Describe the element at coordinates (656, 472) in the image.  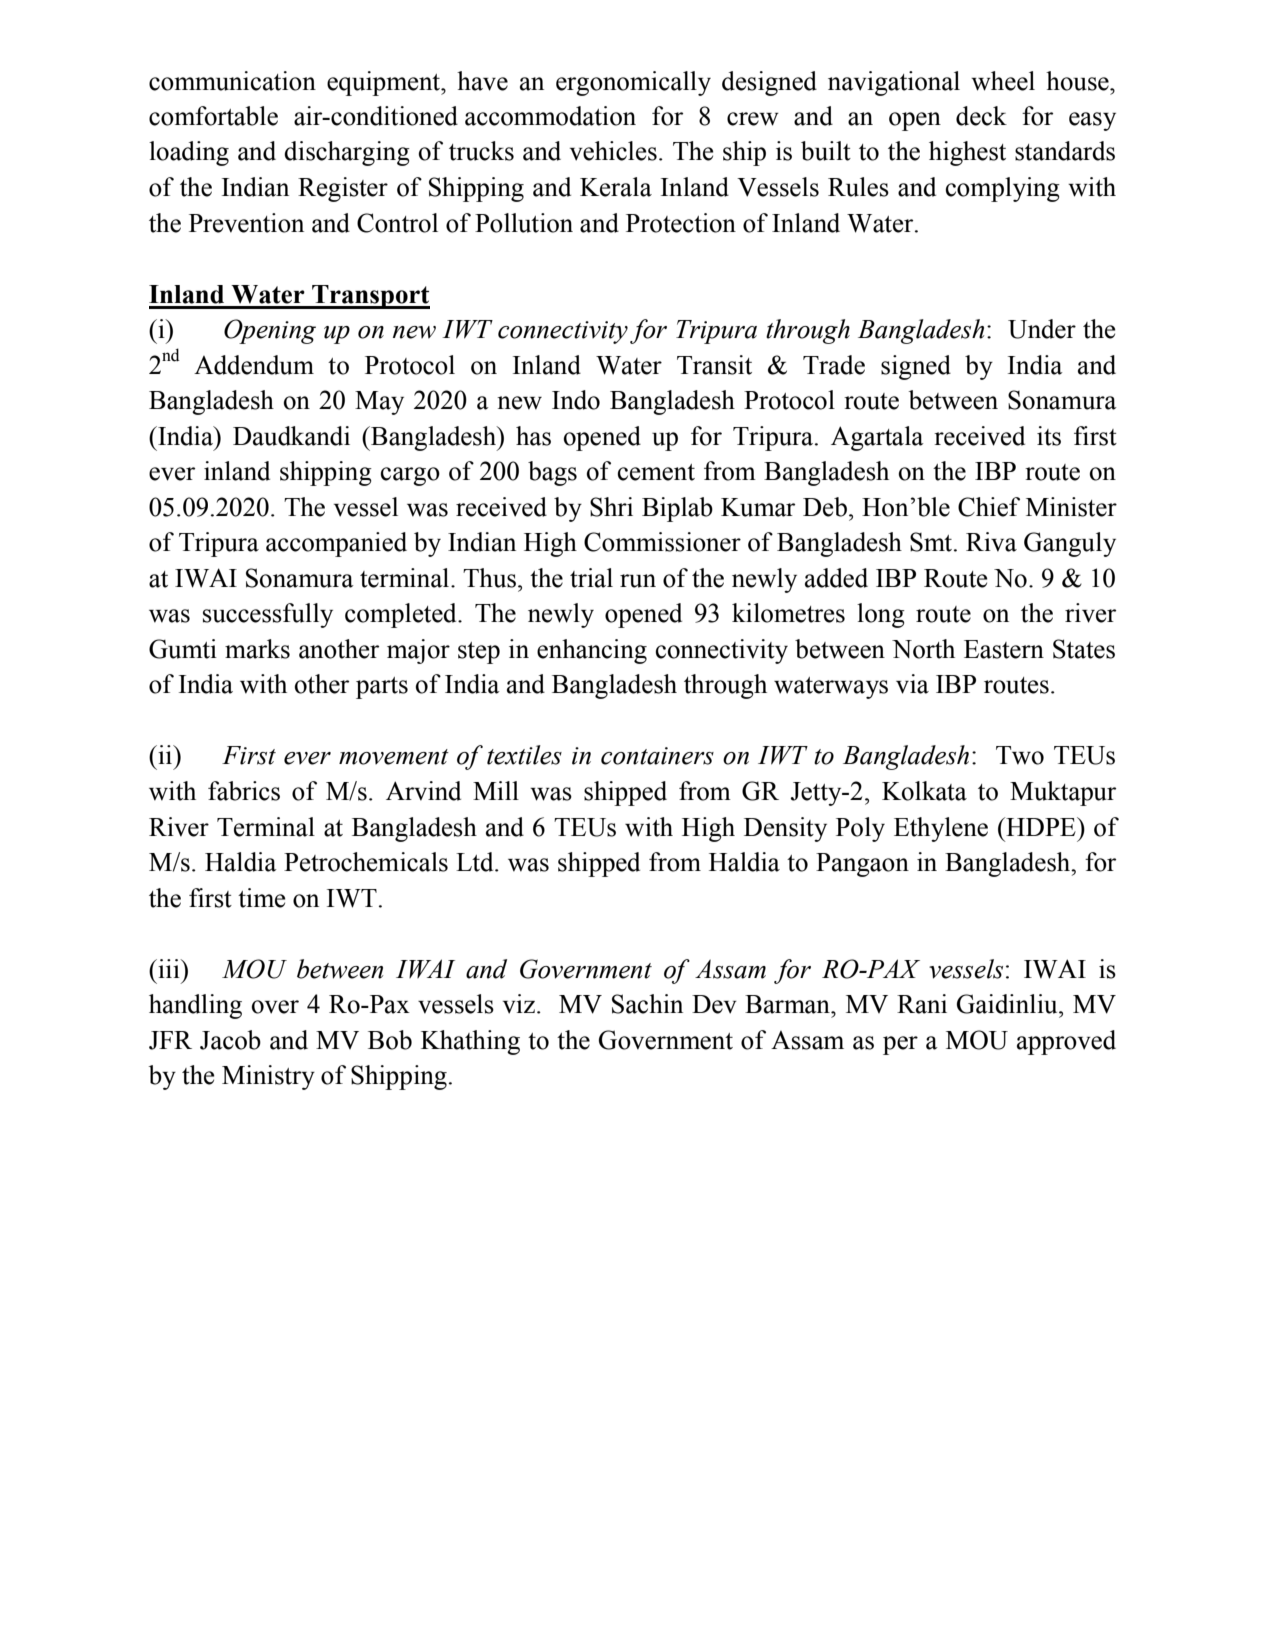
I see `cement` at that location.
